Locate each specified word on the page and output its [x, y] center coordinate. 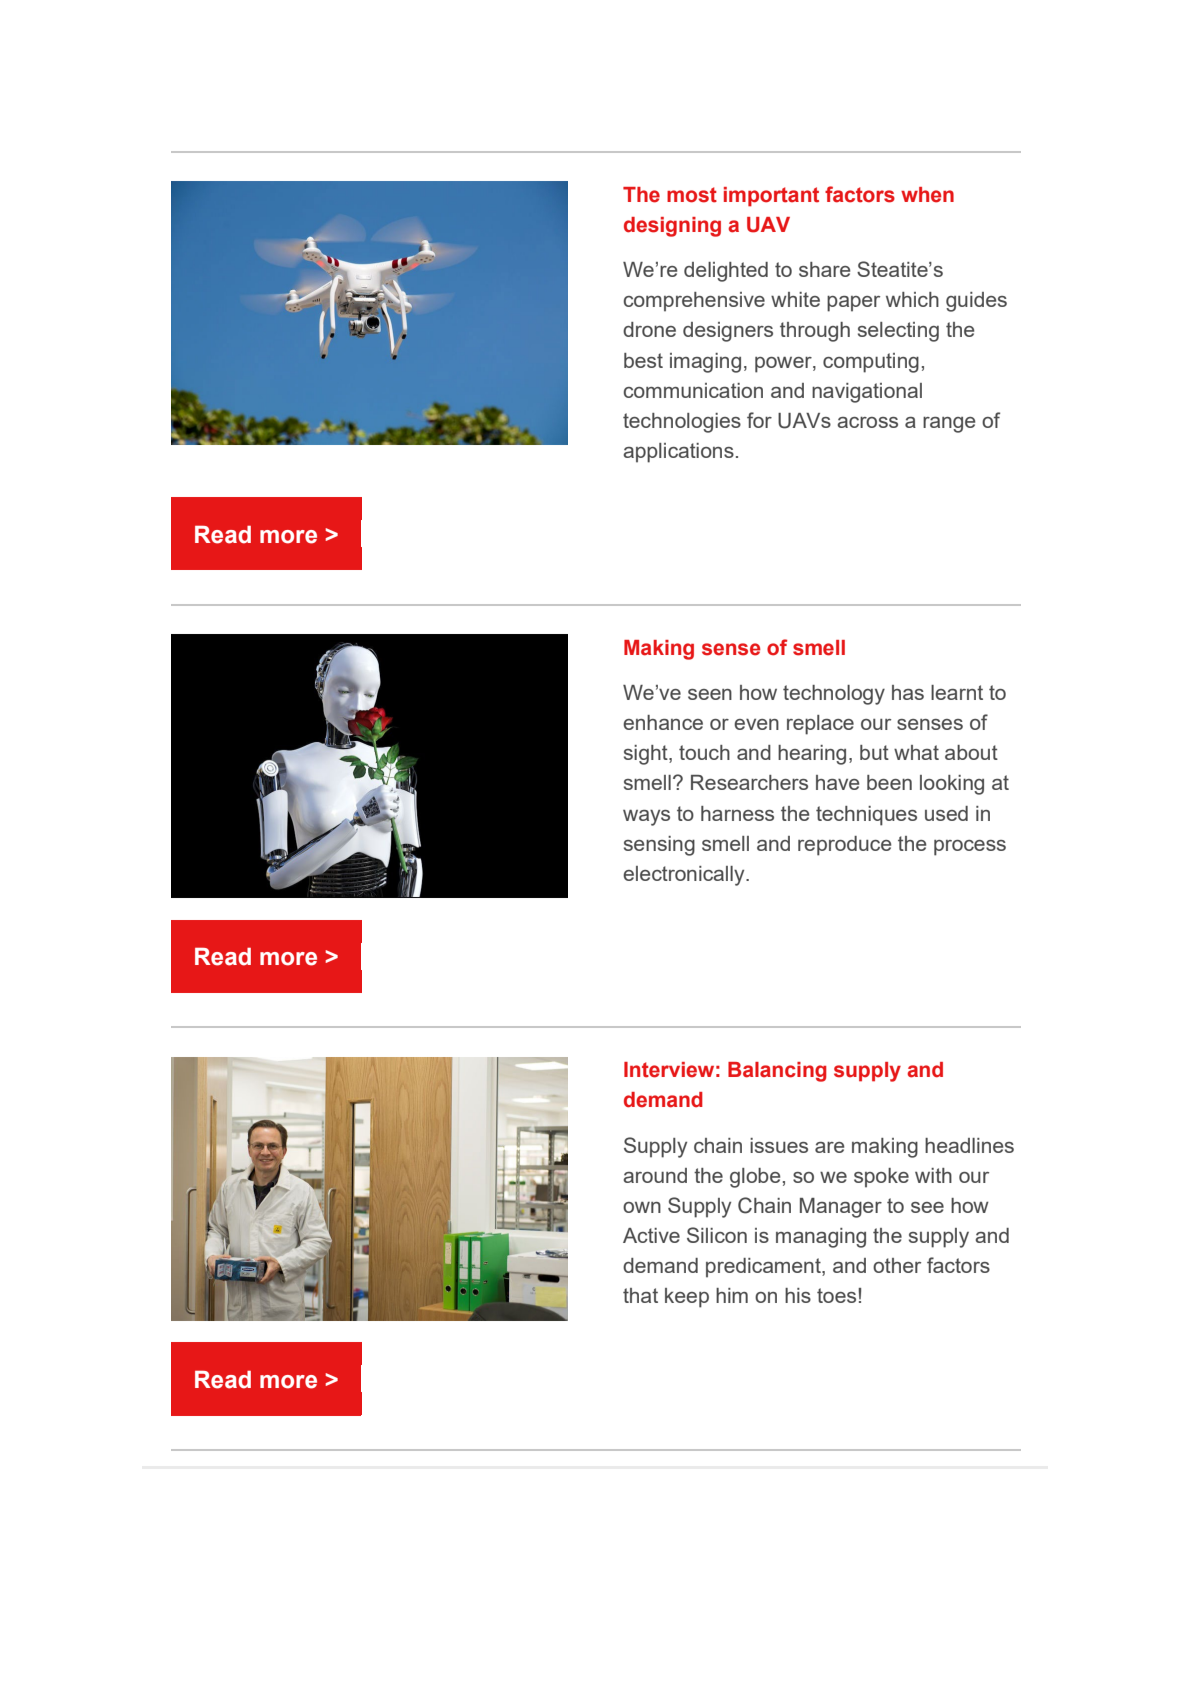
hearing [812, 755]
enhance [663, 722]
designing [672, 227]
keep [687, 1298]
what [916, 752]
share [824, 269]
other [897, 1265]
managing [821, 1238]
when [927, 195]
